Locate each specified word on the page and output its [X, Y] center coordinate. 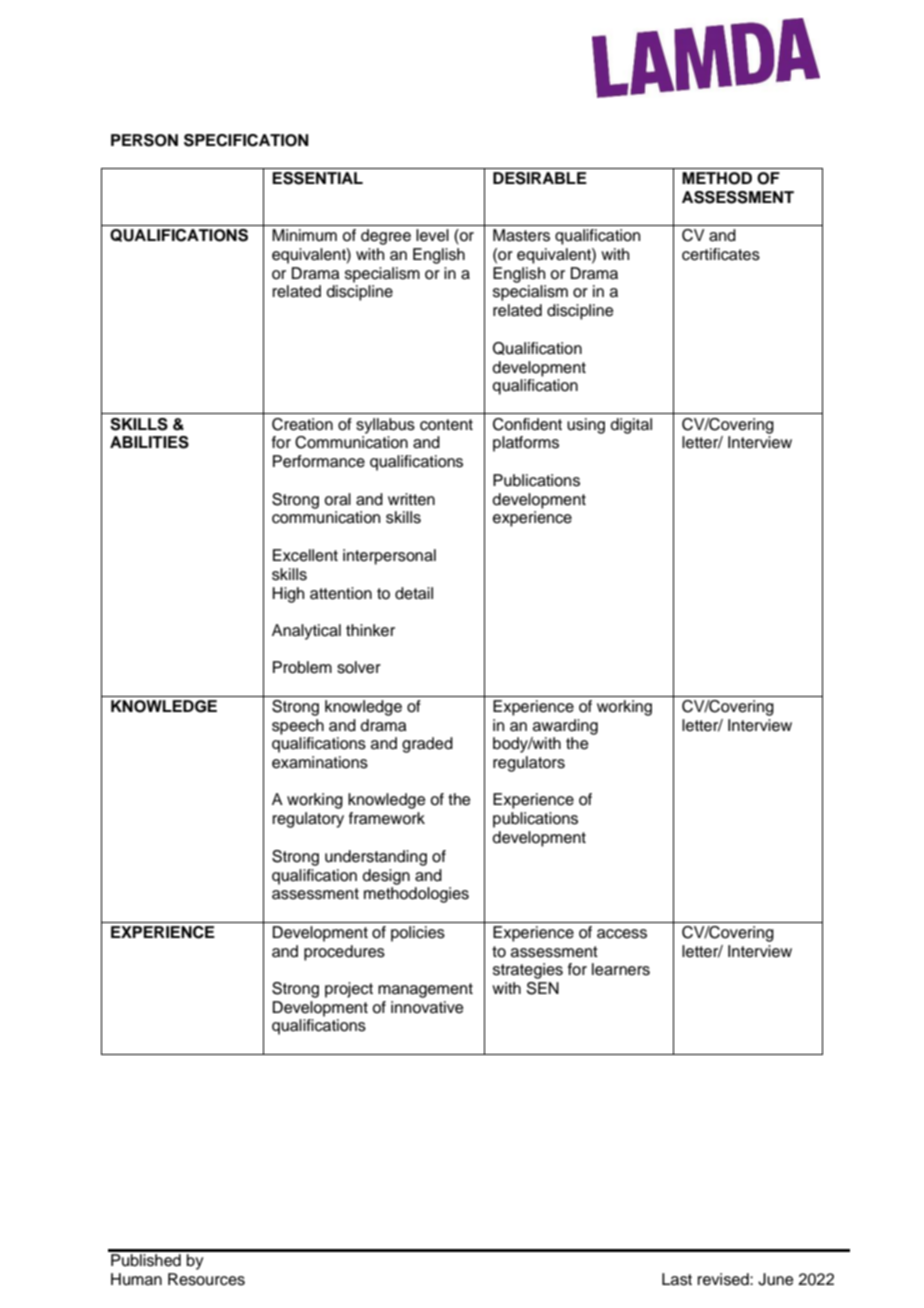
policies [418, 934]
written [411, 499]
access [622, 934]
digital [631, 426]
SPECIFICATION [246, 140]
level [432, 235]
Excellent [305, 555]
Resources [206, 1279]
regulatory [308, 820]
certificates [721, 254]
